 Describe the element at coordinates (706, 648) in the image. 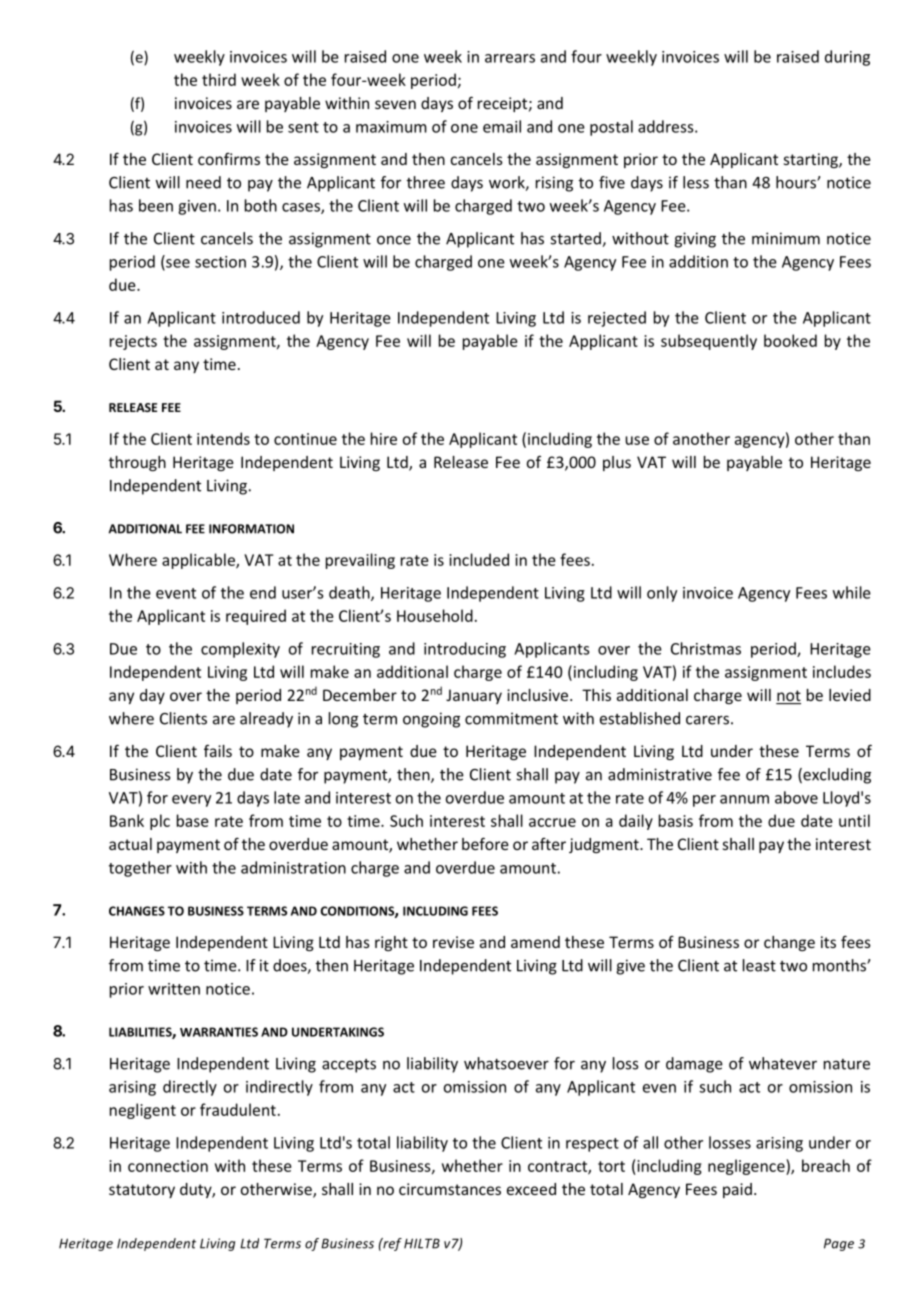

I see `Christmas` at that location.
